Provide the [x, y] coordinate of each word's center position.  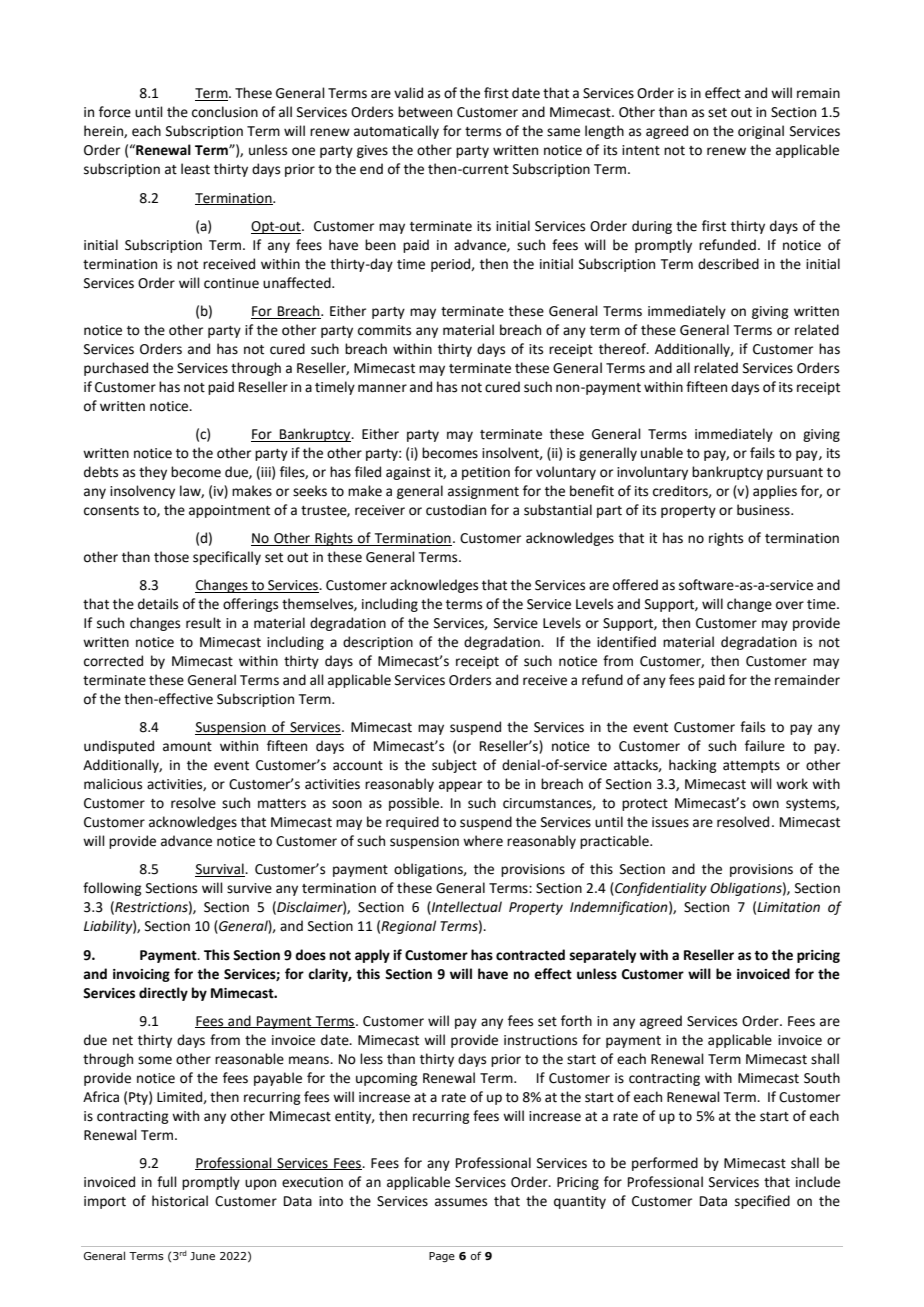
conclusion [225, 112]
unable [662, 453]
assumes [461, 1202]
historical [180, 1201]
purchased [116, 369]
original [761, 132]
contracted [530, 955]
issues [670, 822]
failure [765, 746]
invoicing [141, 975]
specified [762, 1202]
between [425, 112]
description [378, 643]
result [203, 623]
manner [382, 388]
